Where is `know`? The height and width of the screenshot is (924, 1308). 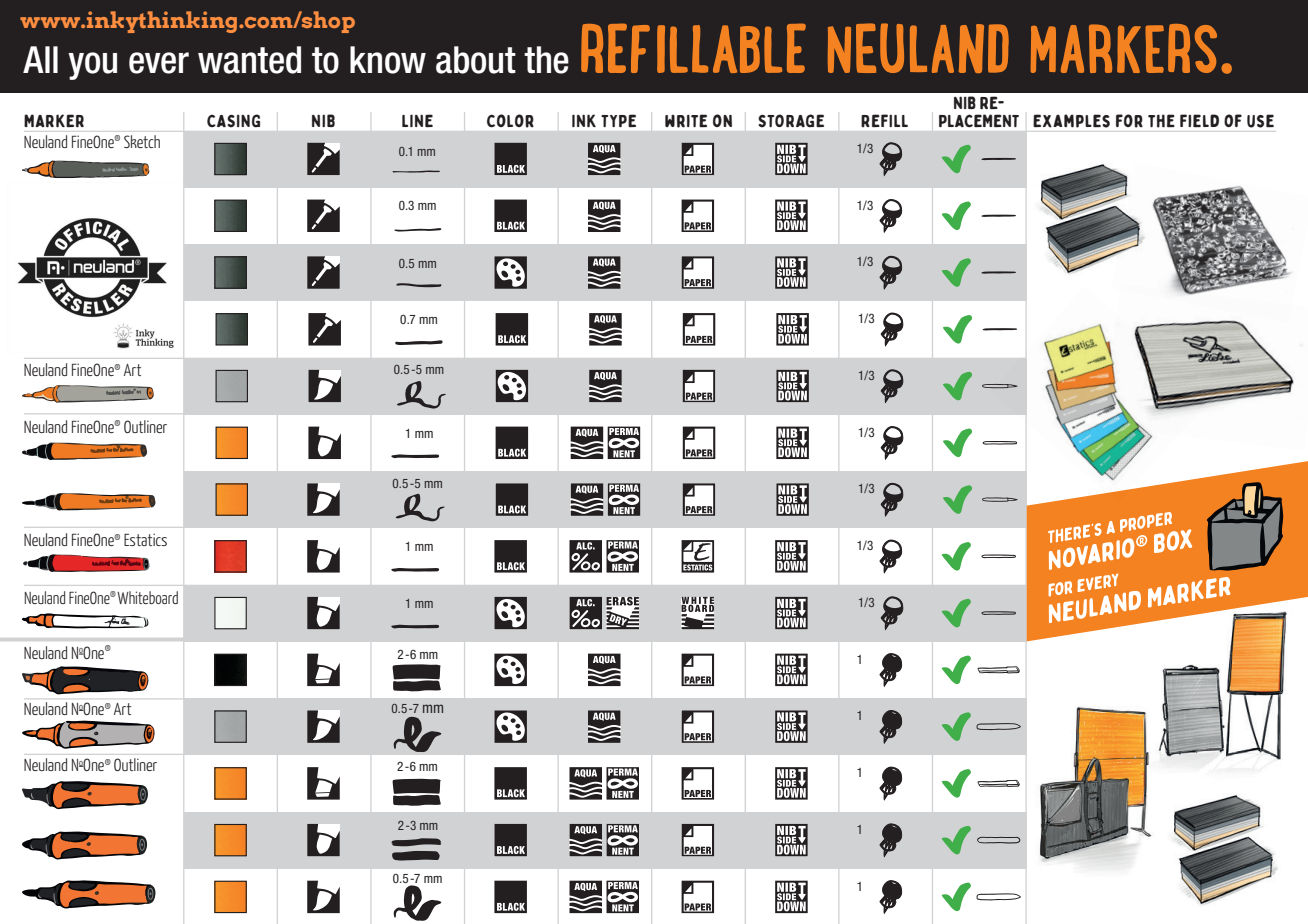
know is located at coordinates (388, 60).
